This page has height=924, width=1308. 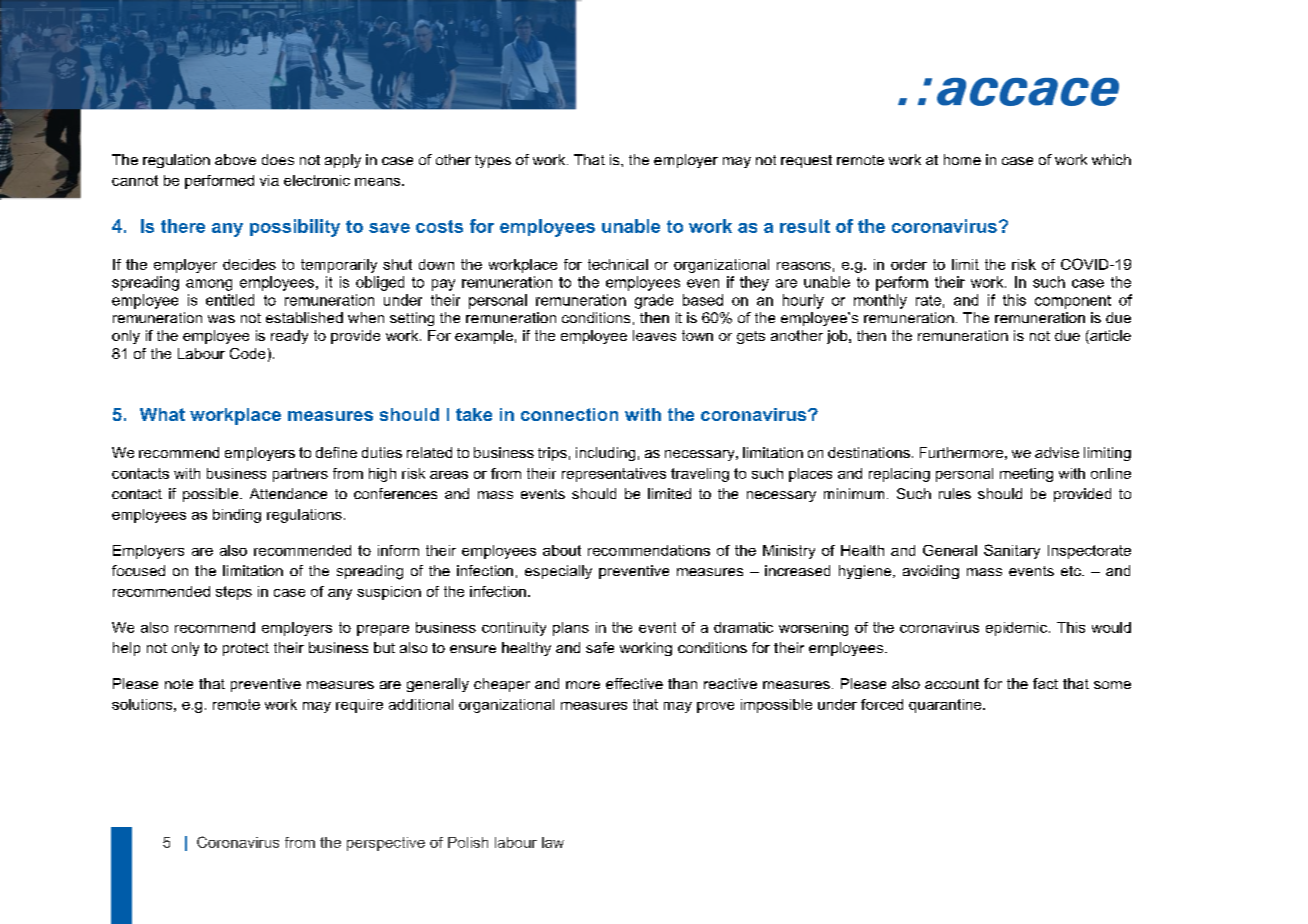 I want to click on law, so click(x=553, y=842).
